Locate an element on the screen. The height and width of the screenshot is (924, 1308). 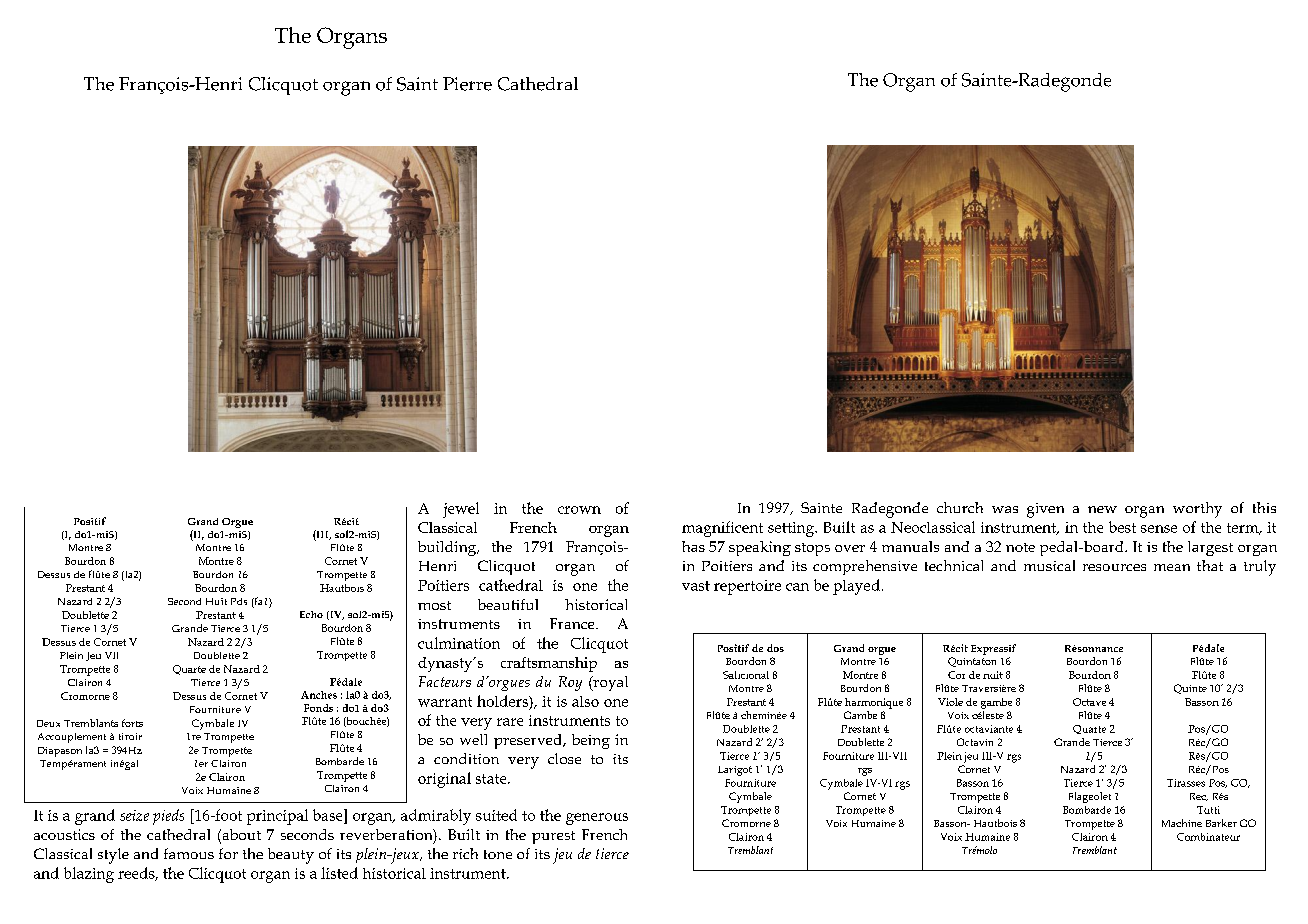
royal is located at coordinates (609, 683).
